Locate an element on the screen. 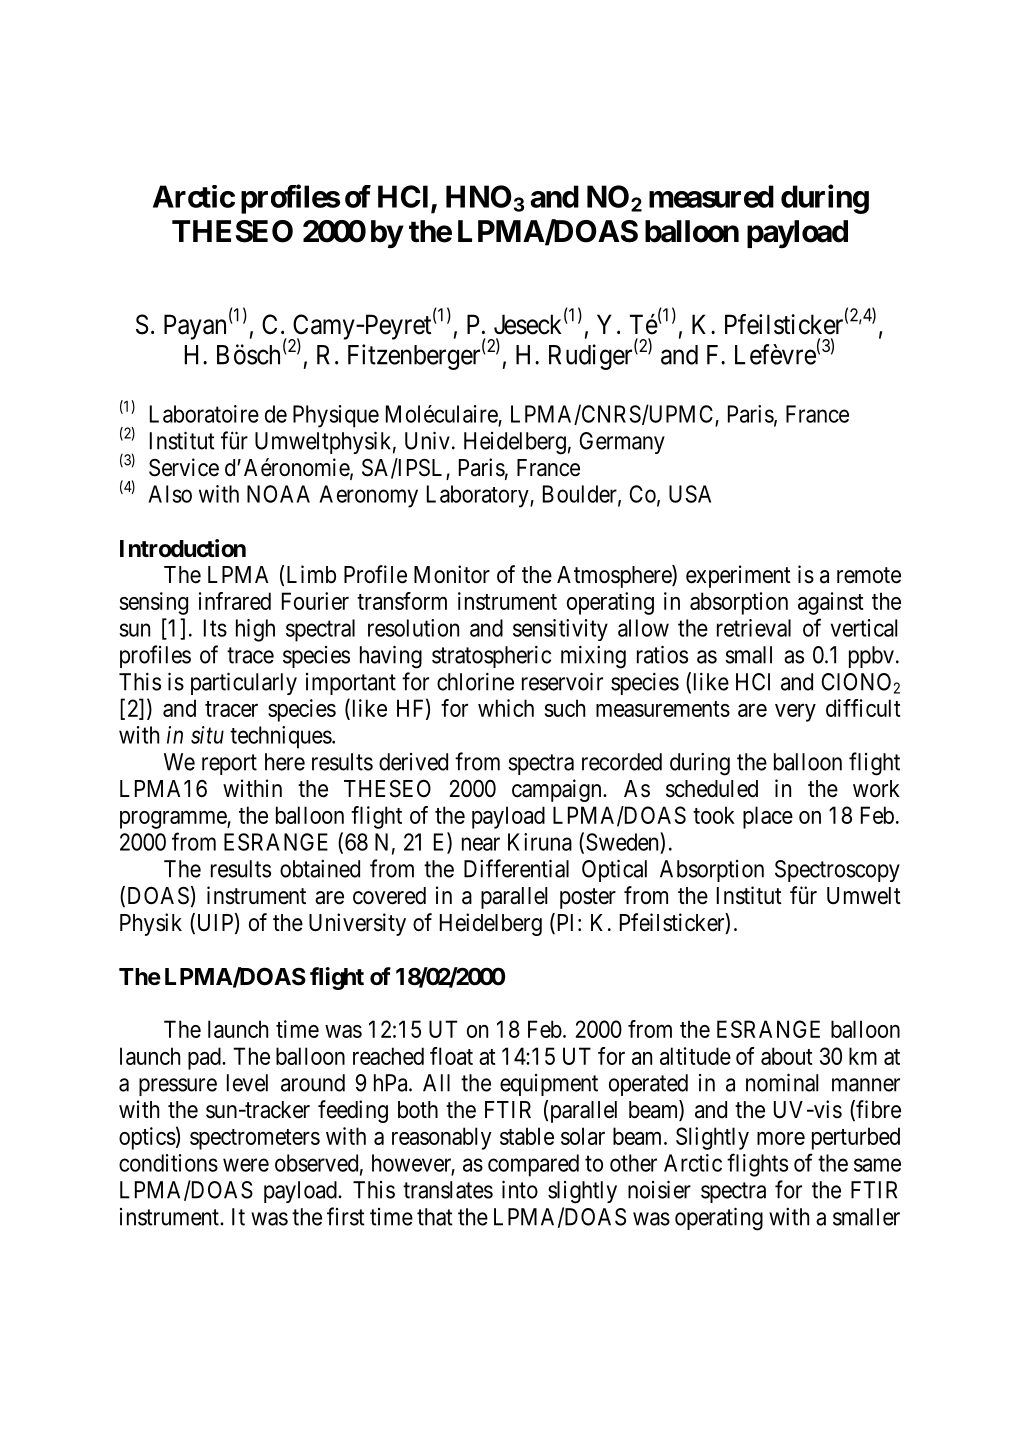 This screenshot has height=1440, width=1018. which is located at coordinates (506, 708).
